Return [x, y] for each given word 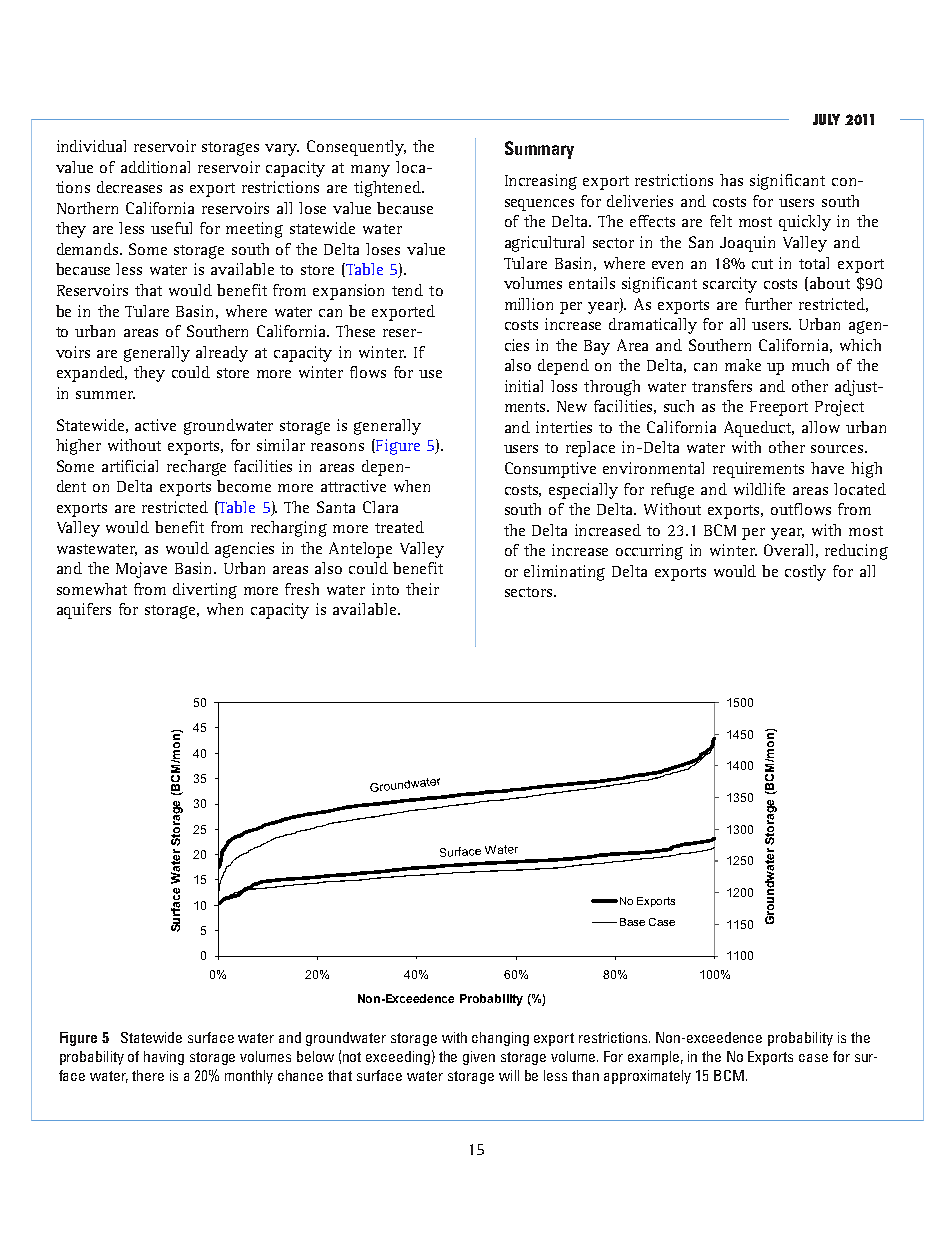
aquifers [84, 611]
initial [524, 386]
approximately [647, 1077]
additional [155, 167]
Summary [539, 150]
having [164, 1058]
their [422, 589]
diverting [205, 591]
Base [632, 922]
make [743, 365]
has [731, 180]
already [222, 354]
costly [805, 573]
